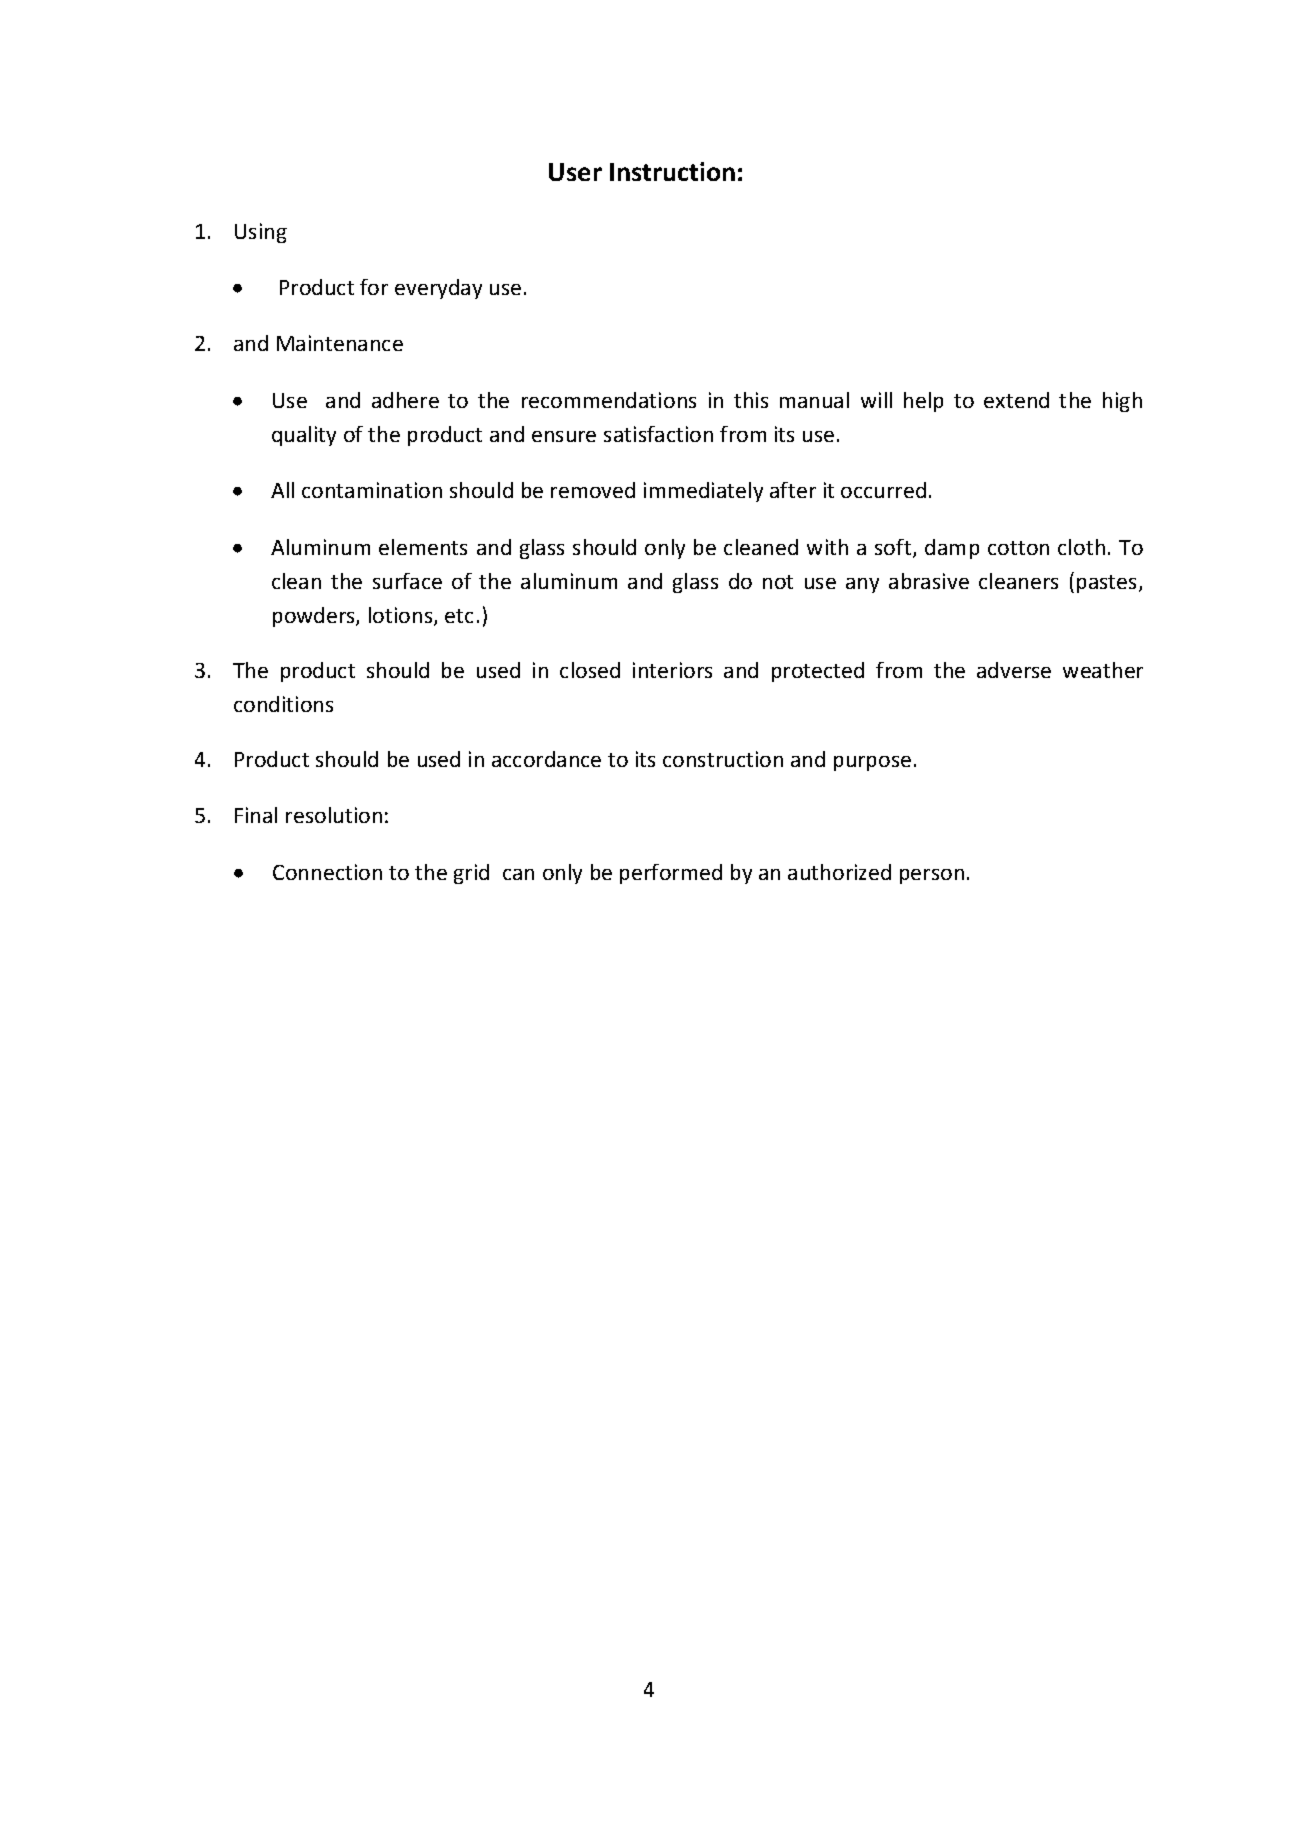  I want to click on immediately, so click(703, 492).
